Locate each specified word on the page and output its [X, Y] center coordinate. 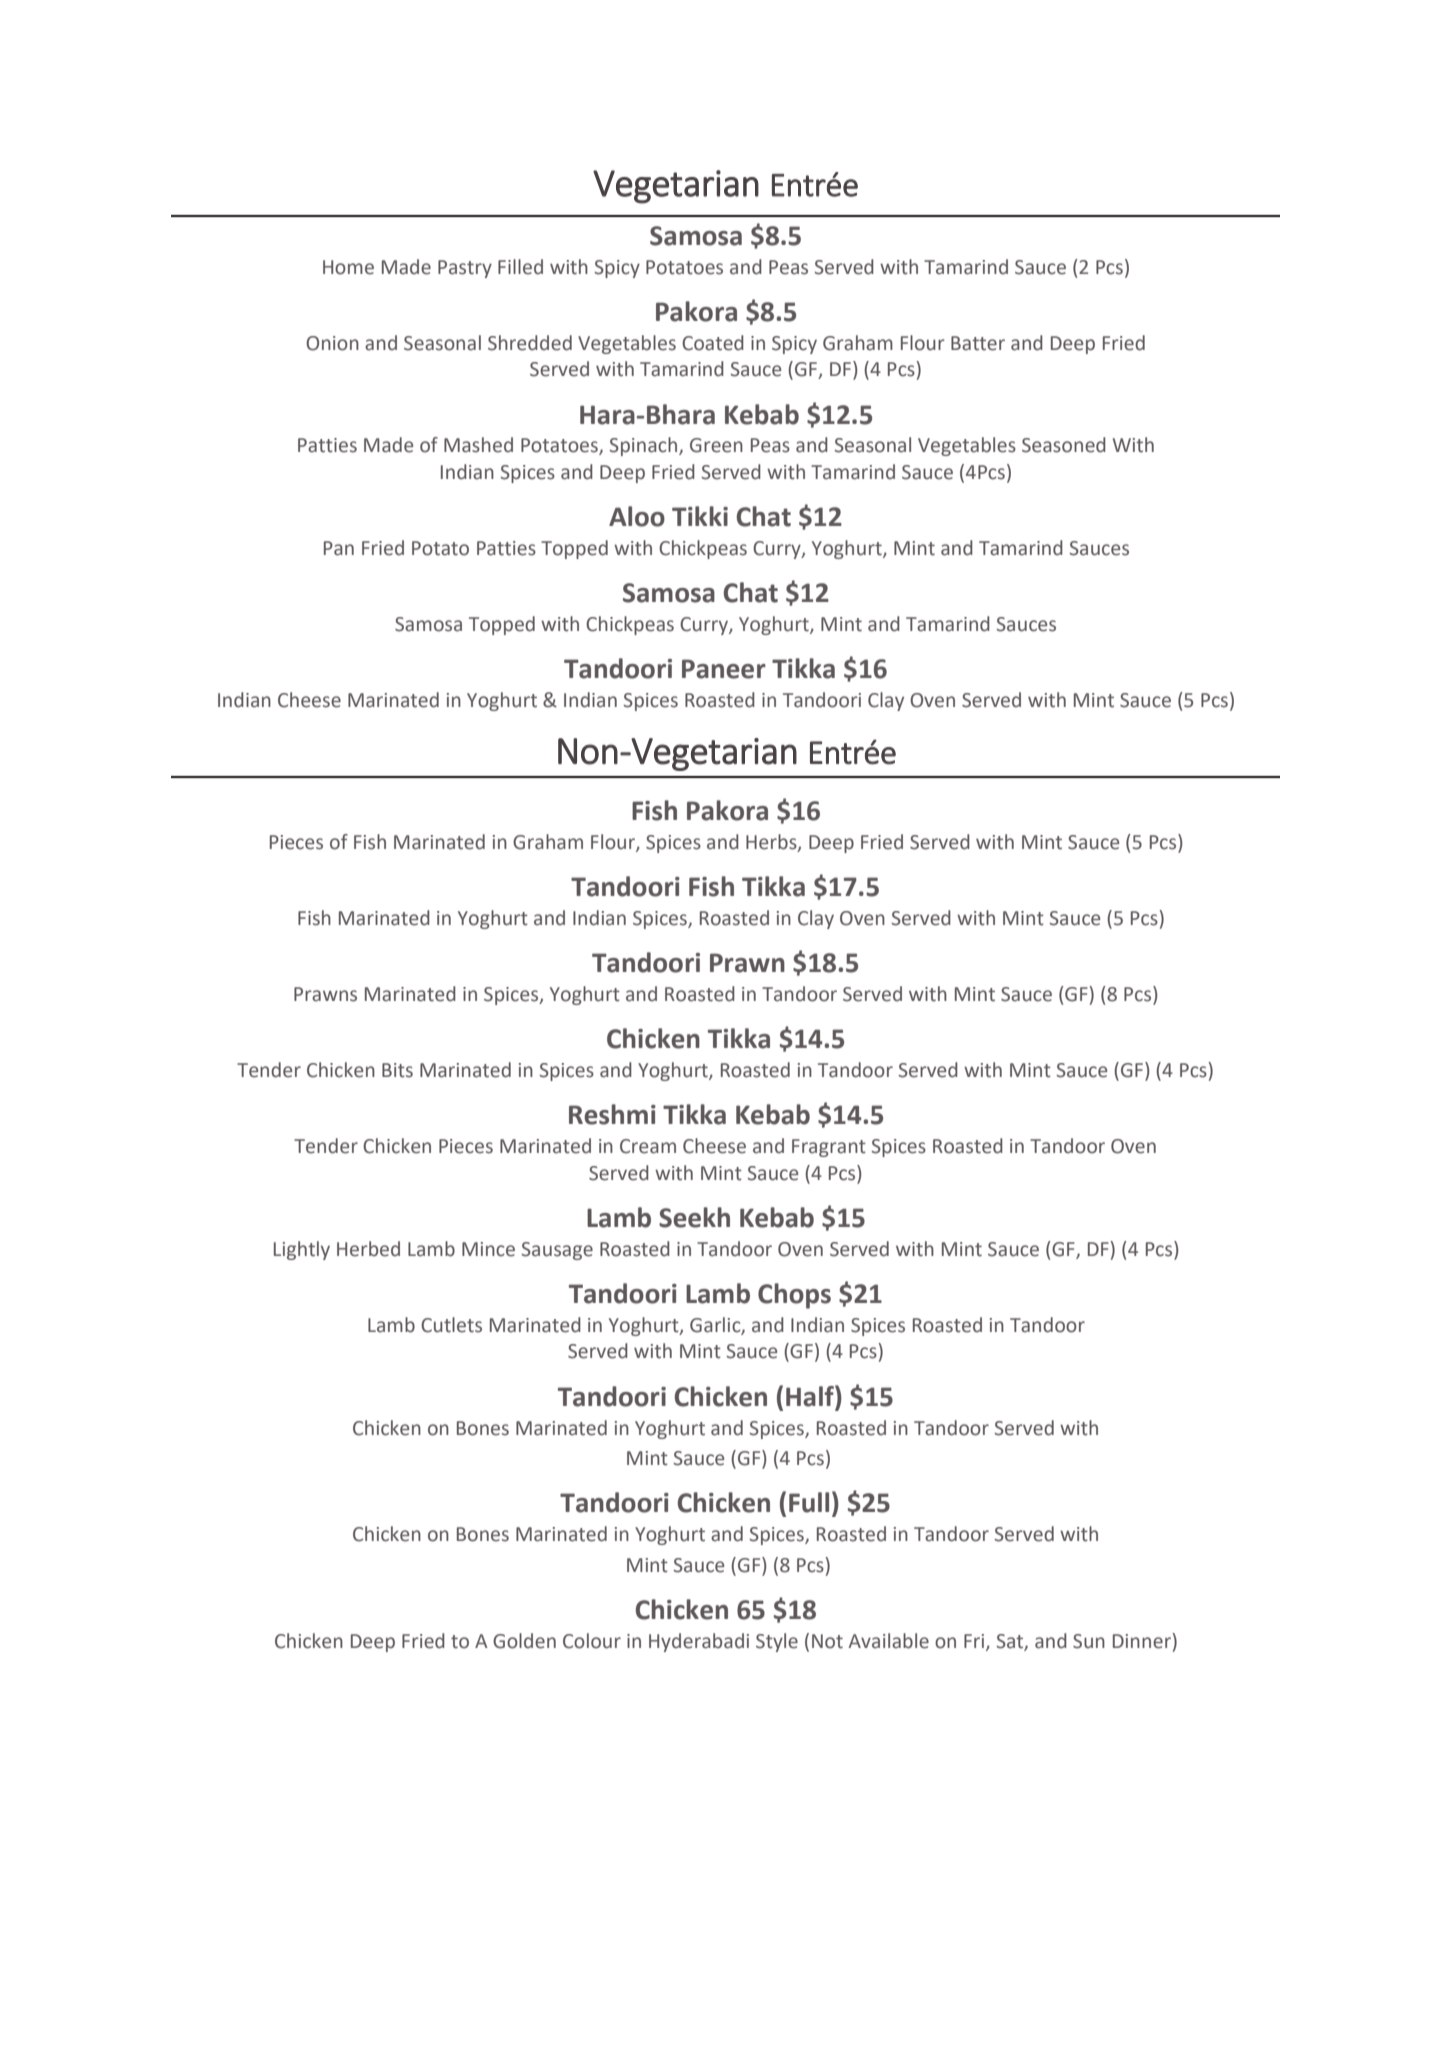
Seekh [694, 1217]
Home [348, 267]
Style [777, 1642]
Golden [524, 1641]
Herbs [772, 843]
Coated [713, 343]
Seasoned [1064, 445]
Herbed [368, 1249]
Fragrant [829, 1148]
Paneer [724, 669]
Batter [978, 343]
